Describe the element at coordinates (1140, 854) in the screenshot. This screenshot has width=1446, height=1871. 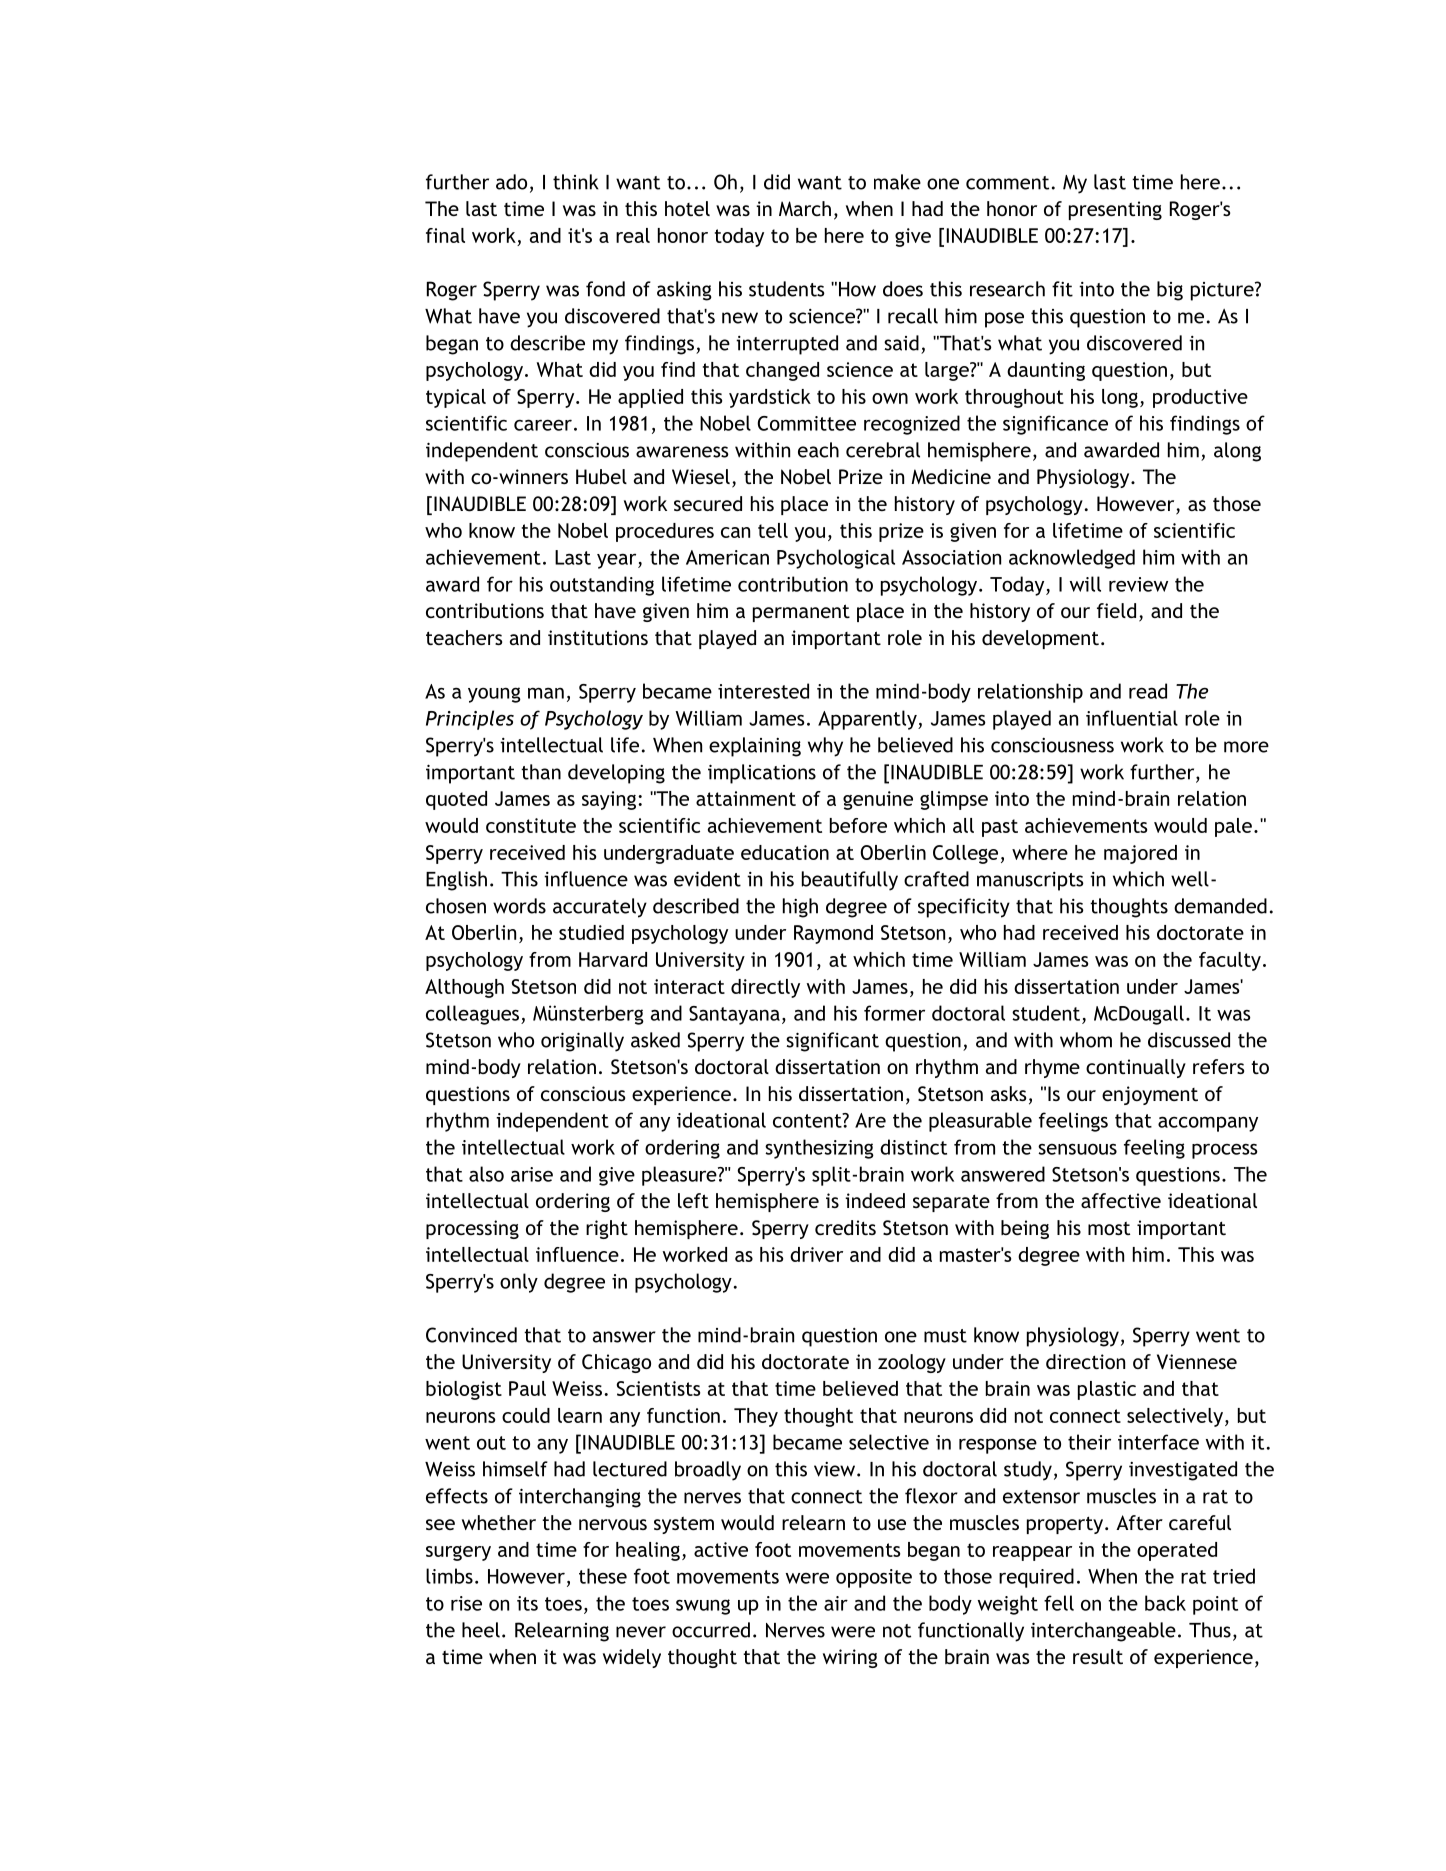
I see `majored` at that location.
